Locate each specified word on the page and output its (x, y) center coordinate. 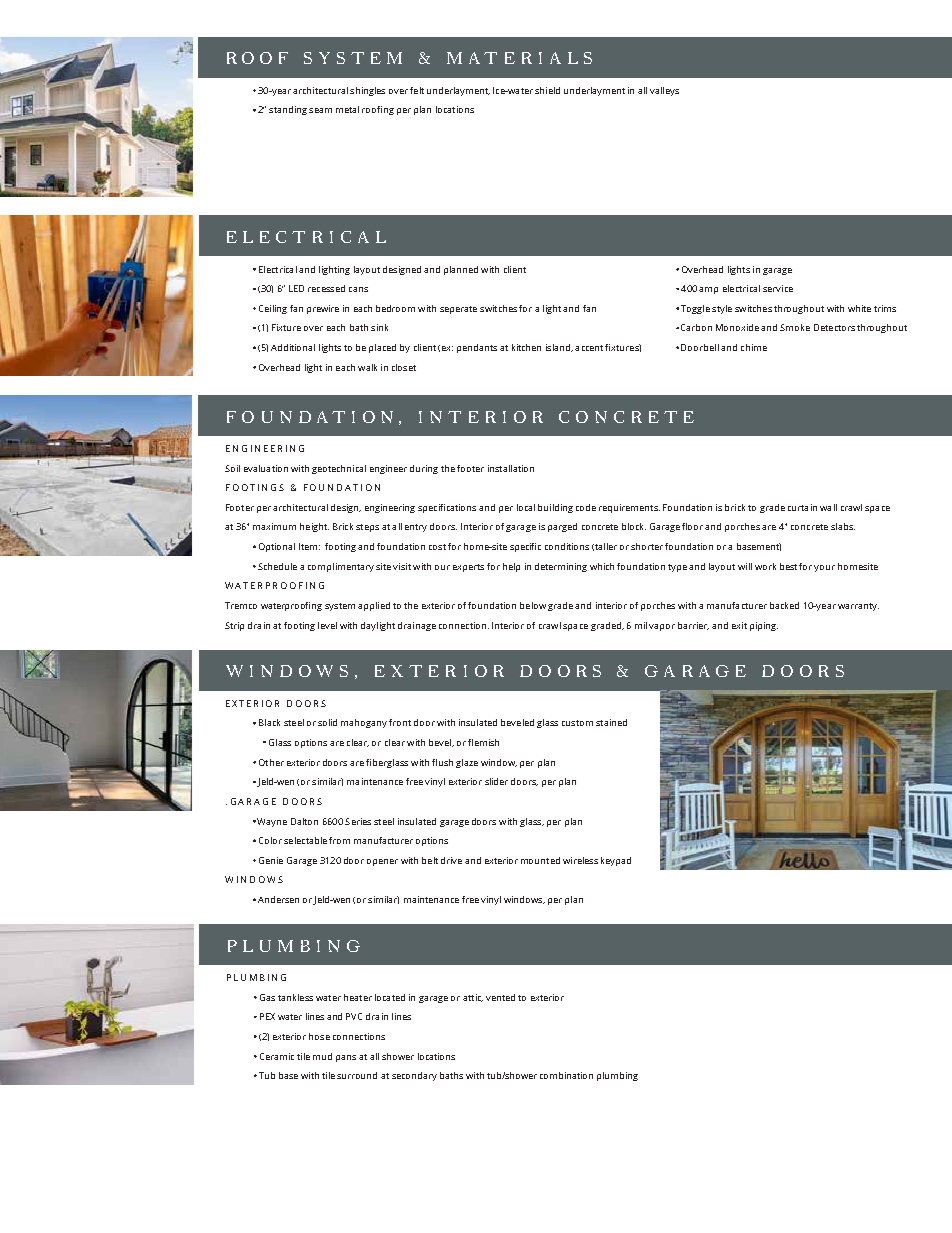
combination (566, 1075)
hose (319, 1036)
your (824, 568)
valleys (664, 91)
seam (320, 110)
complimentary (341, 567)
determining (561, 567)
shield (547, 90)
